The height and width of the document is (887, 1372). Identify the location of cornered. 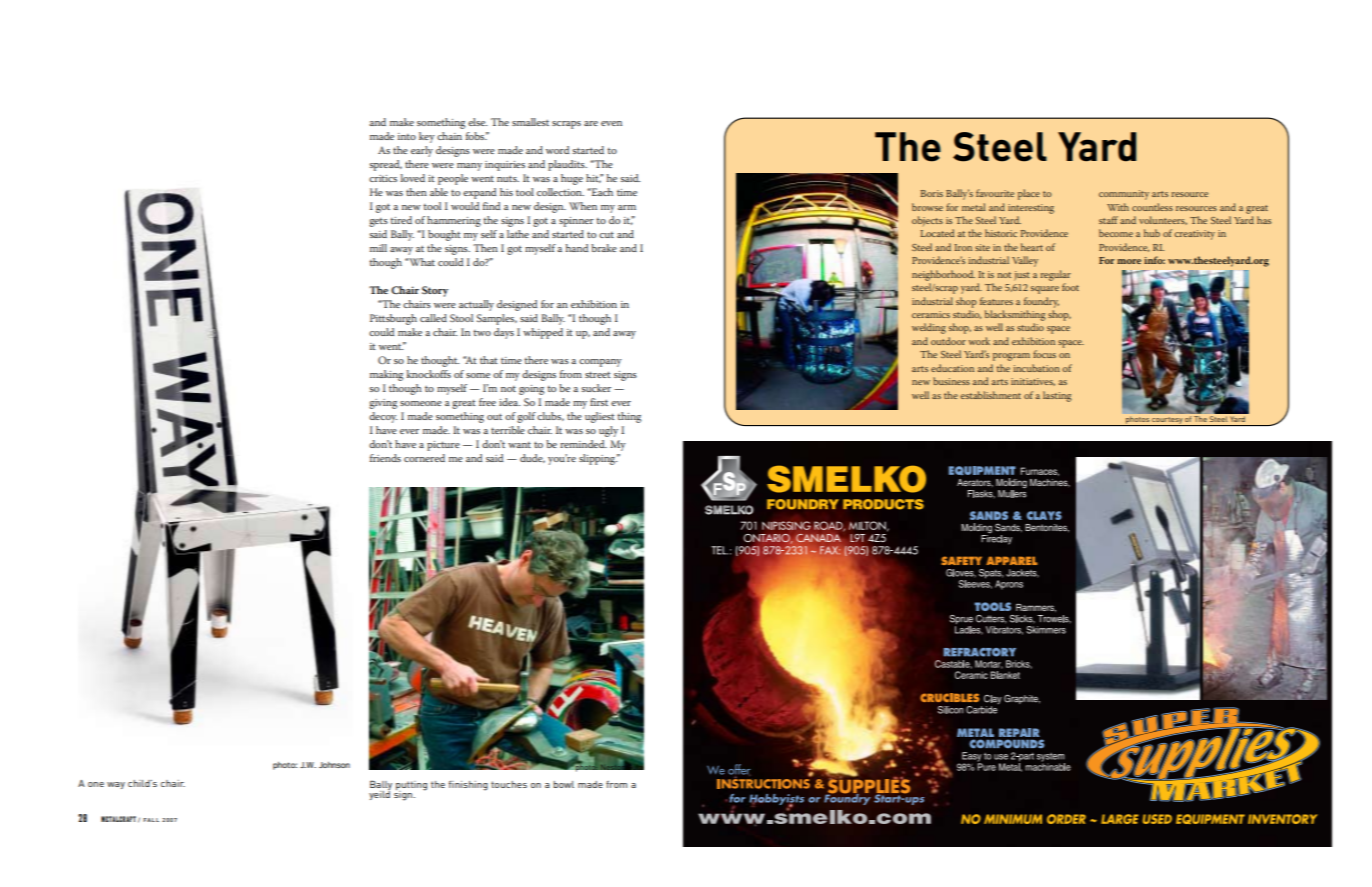
(424, 458).
